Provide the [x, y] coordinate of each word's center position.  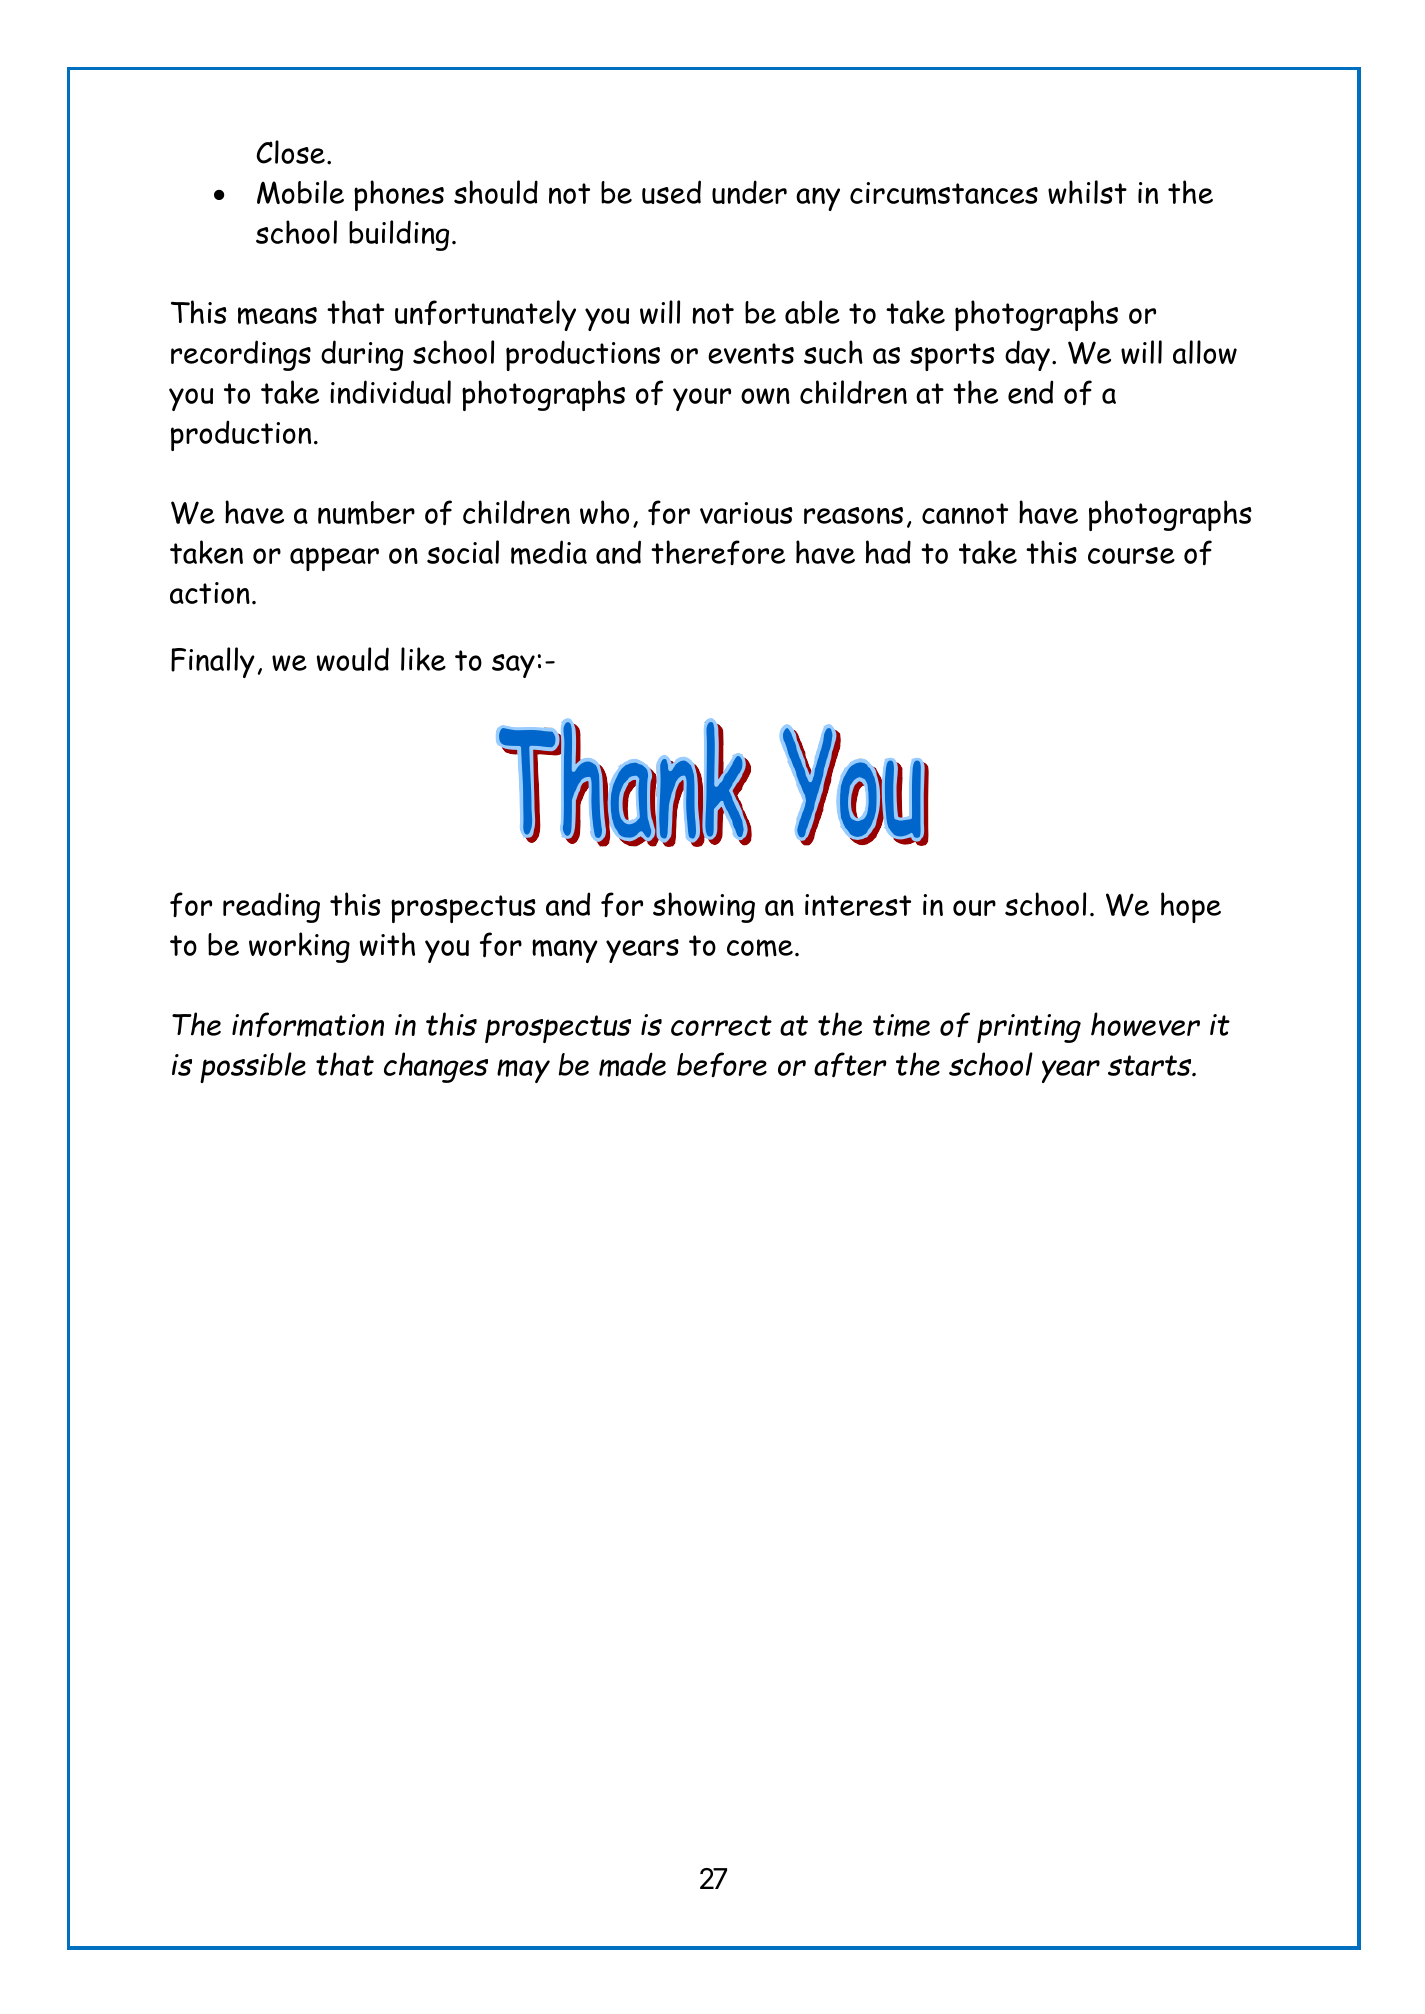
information [308, 1024]
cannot [965, 513]
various [746, 513]
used [671, 192]
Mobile [300, 192]
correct [721, 1025]
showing [704, 907]
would [353, 659]
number [366, 513]
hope [1191, 907]
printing [1029, 1028]
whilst [1087, 192]
